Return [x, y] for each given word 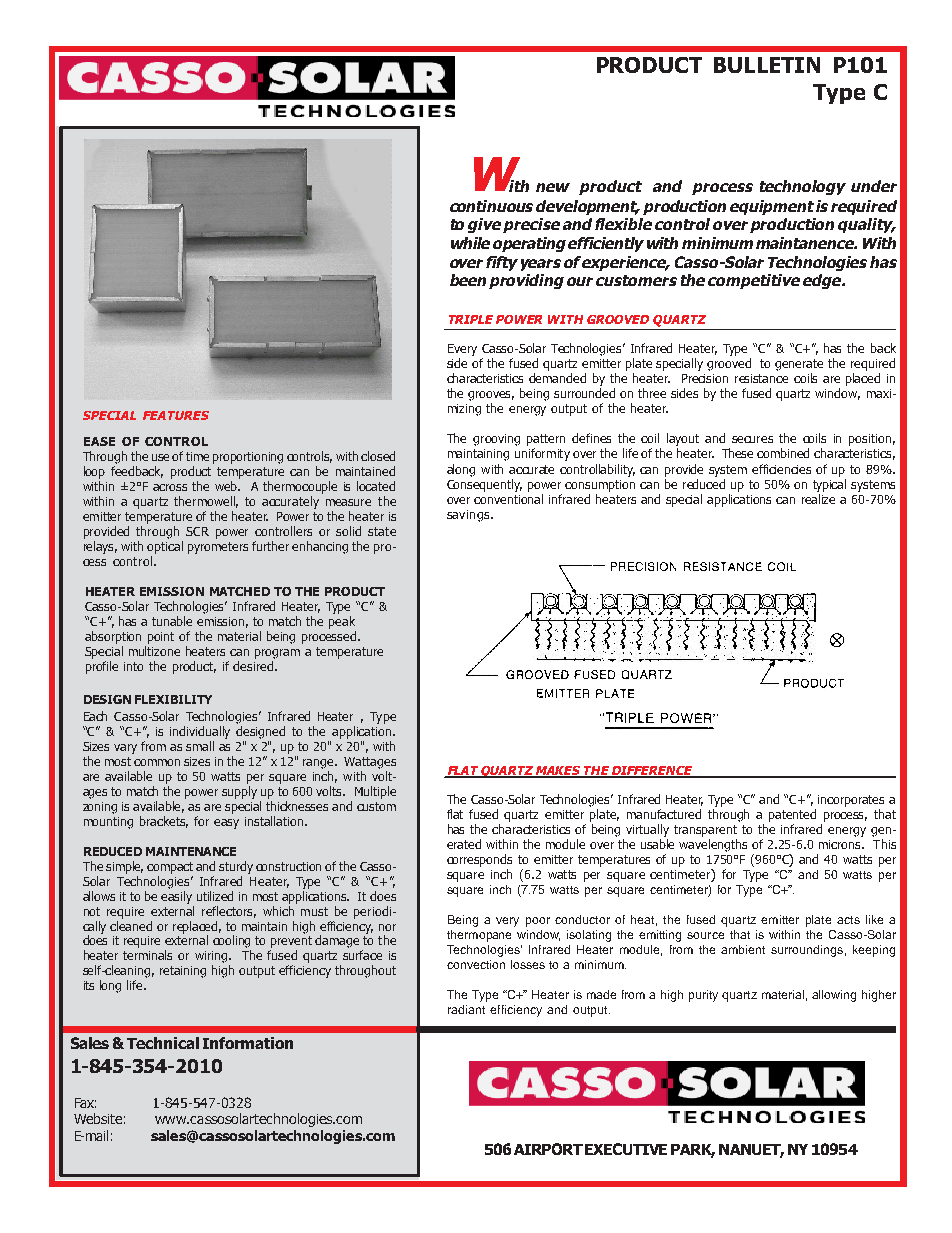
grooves [491, 396]
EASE [99, 441]
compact [170, 868]
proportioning [248, 458]
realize [818, 499]
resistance [761, 378]
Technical [163, 1043]
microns [841, 844]
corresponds [479, 860]
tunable [172, 621]
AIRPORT [548, 1149]
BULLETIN [767, 65]
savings [469, 516]
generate [799, 365]
